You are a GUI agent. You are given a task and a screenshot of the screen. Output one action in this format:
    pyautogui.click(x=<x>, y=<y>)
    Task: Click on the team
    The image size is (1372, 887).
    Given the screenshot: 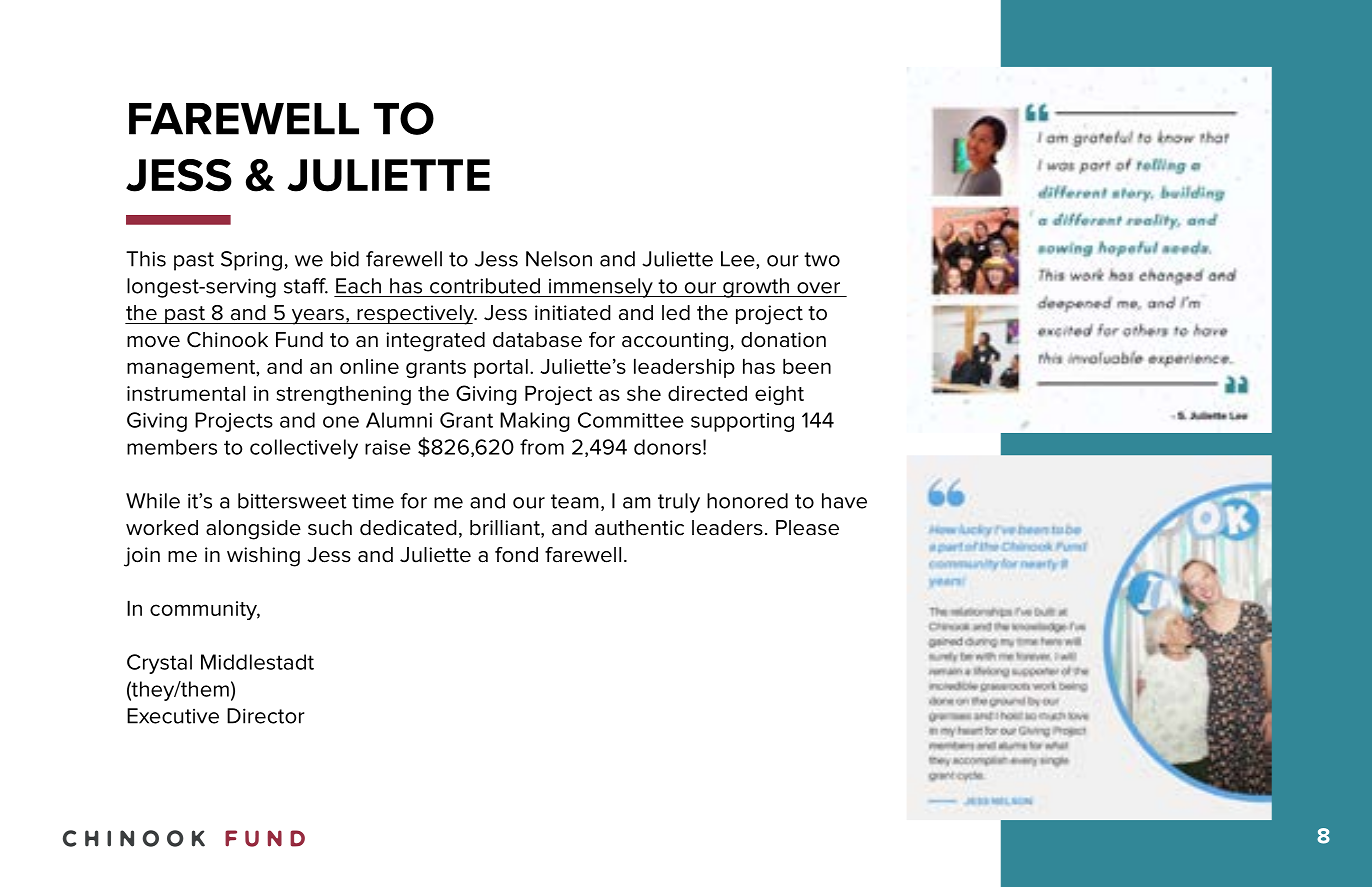 What is the action you would take?
    pyautogui.click(x=574, y=501)
